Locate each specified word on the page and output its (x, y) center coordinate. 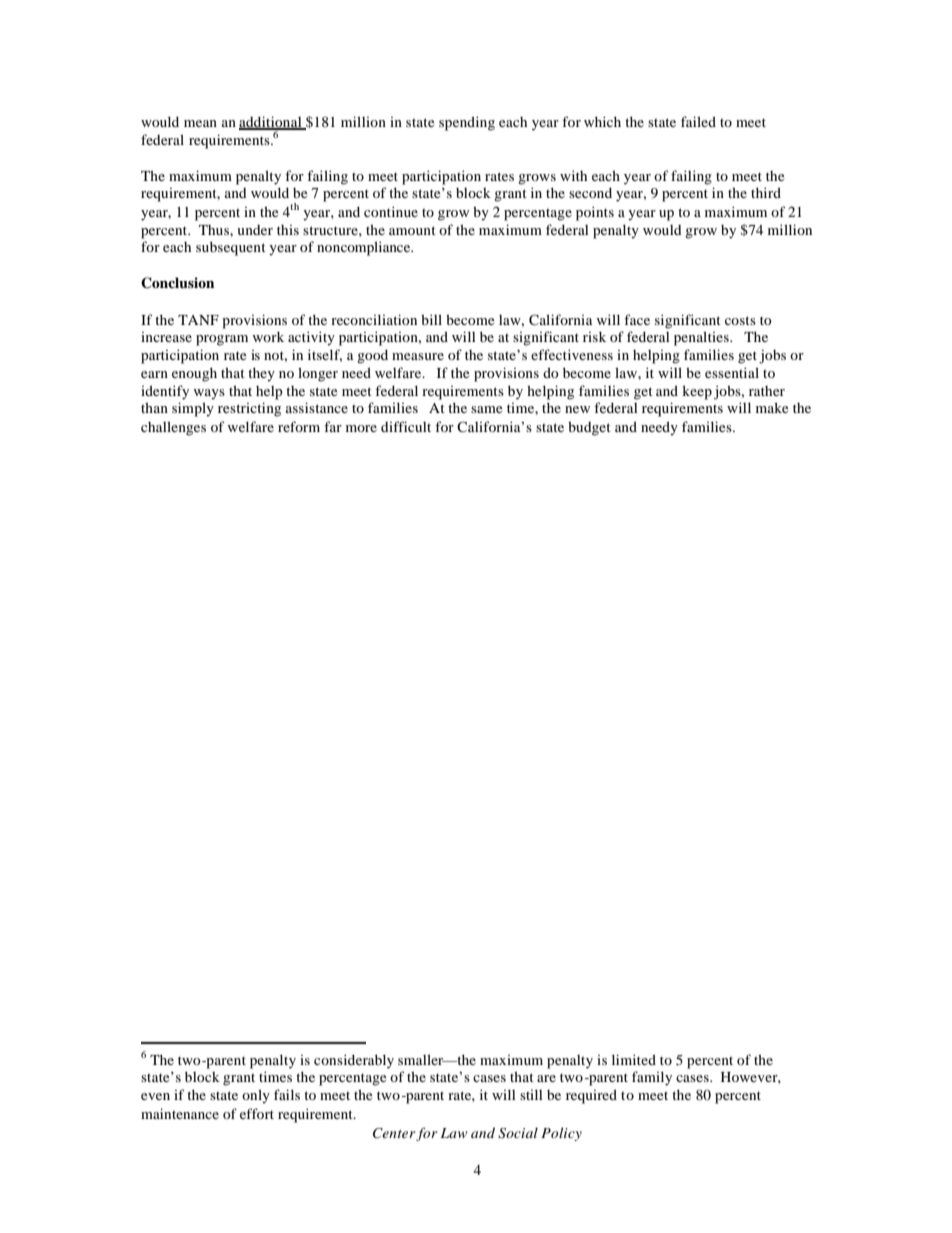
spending (467, 123)
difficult (406, 426)
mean (200, 123)
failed (698, 121)
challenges (173, 428)
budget (589, 428)
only (256, 1096)
